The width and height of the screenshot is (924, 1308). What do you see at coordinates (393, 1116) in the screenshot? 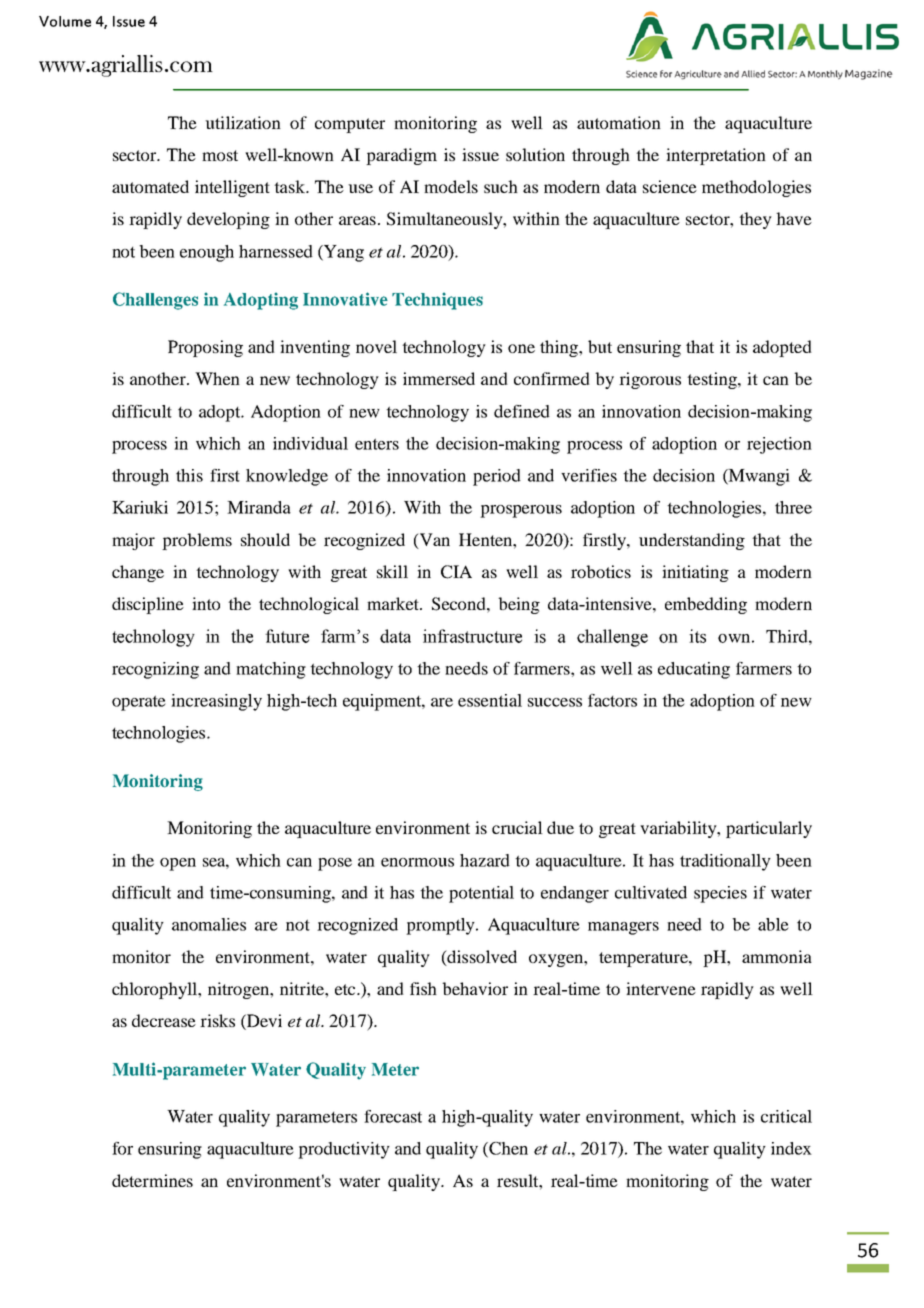
I see `forecast` at bounding box center [393, 1116].
